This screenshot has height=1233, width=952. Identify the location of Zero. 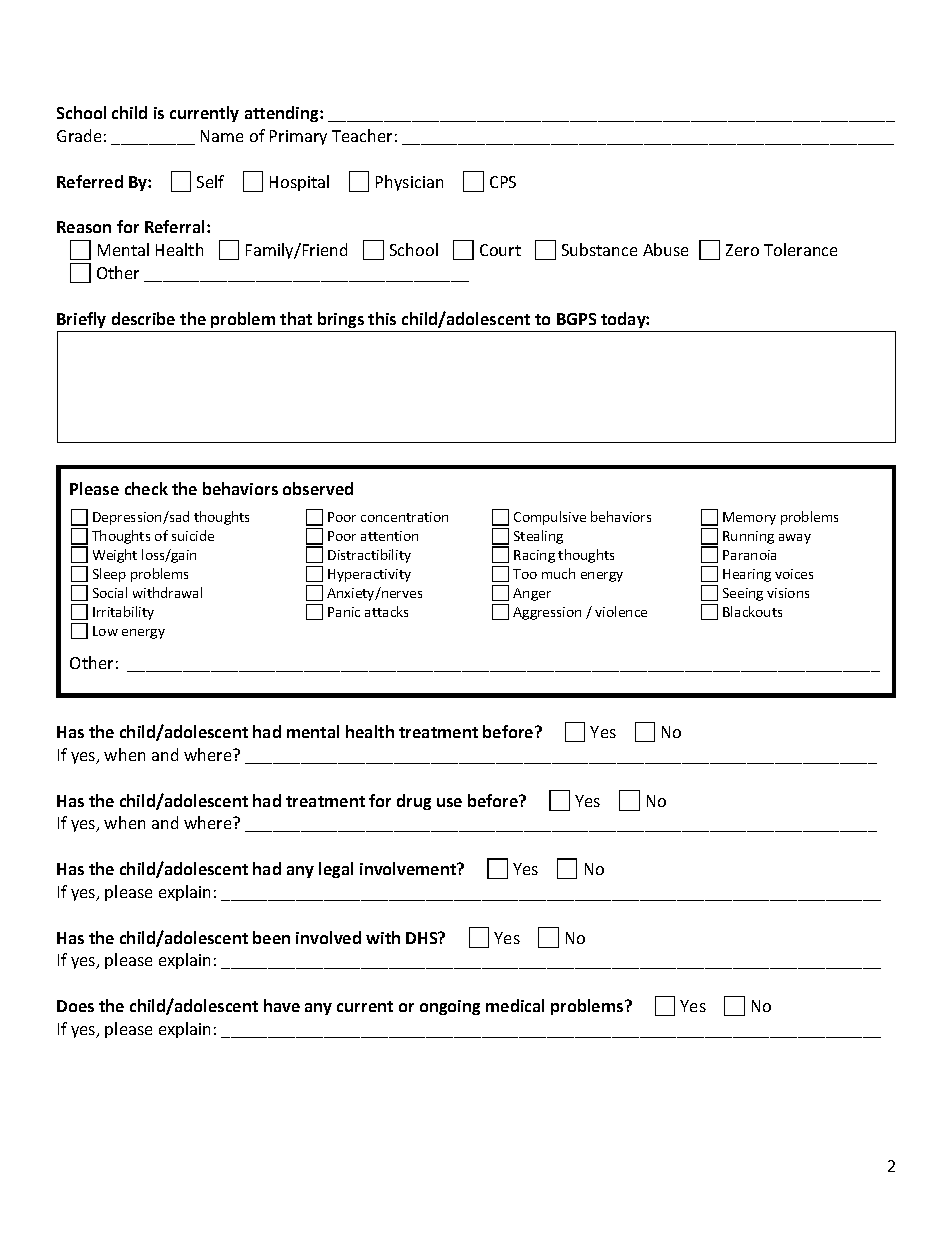
(742, 250).
